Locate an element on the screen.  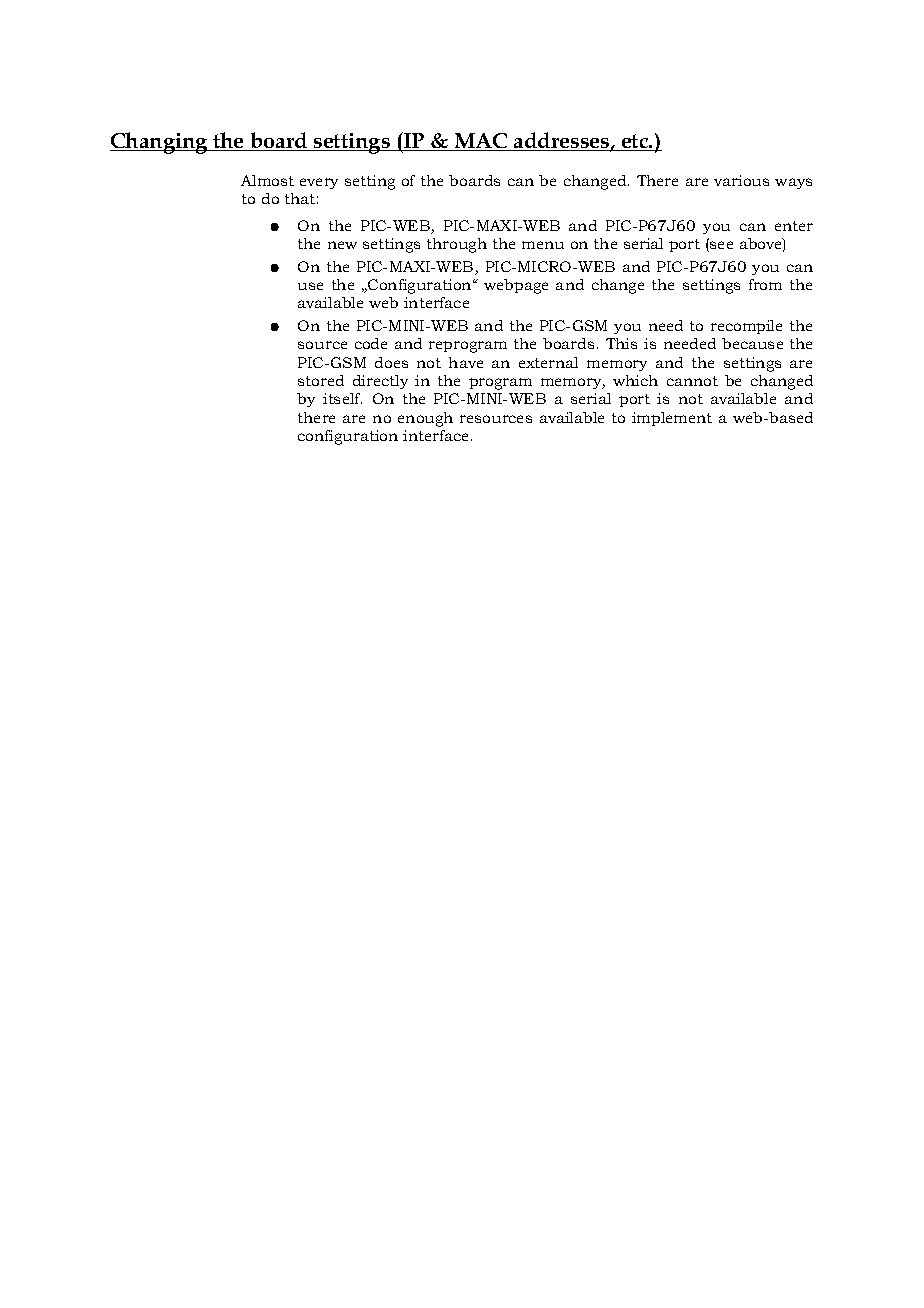
itself is located at coordinates (342, 398).
